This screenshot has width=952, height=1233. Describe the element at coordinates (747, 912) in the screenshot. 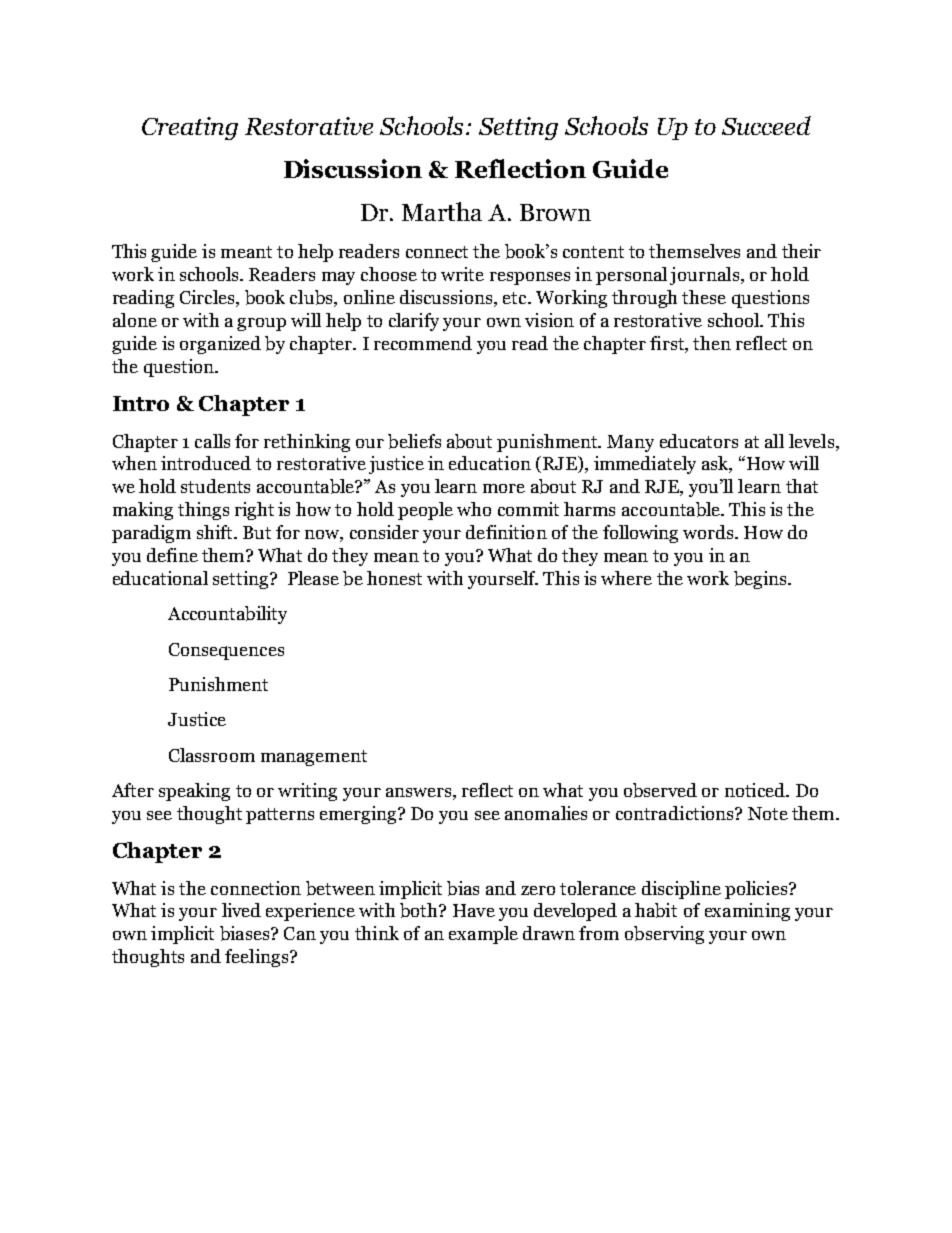

I see `examining` at that location.
